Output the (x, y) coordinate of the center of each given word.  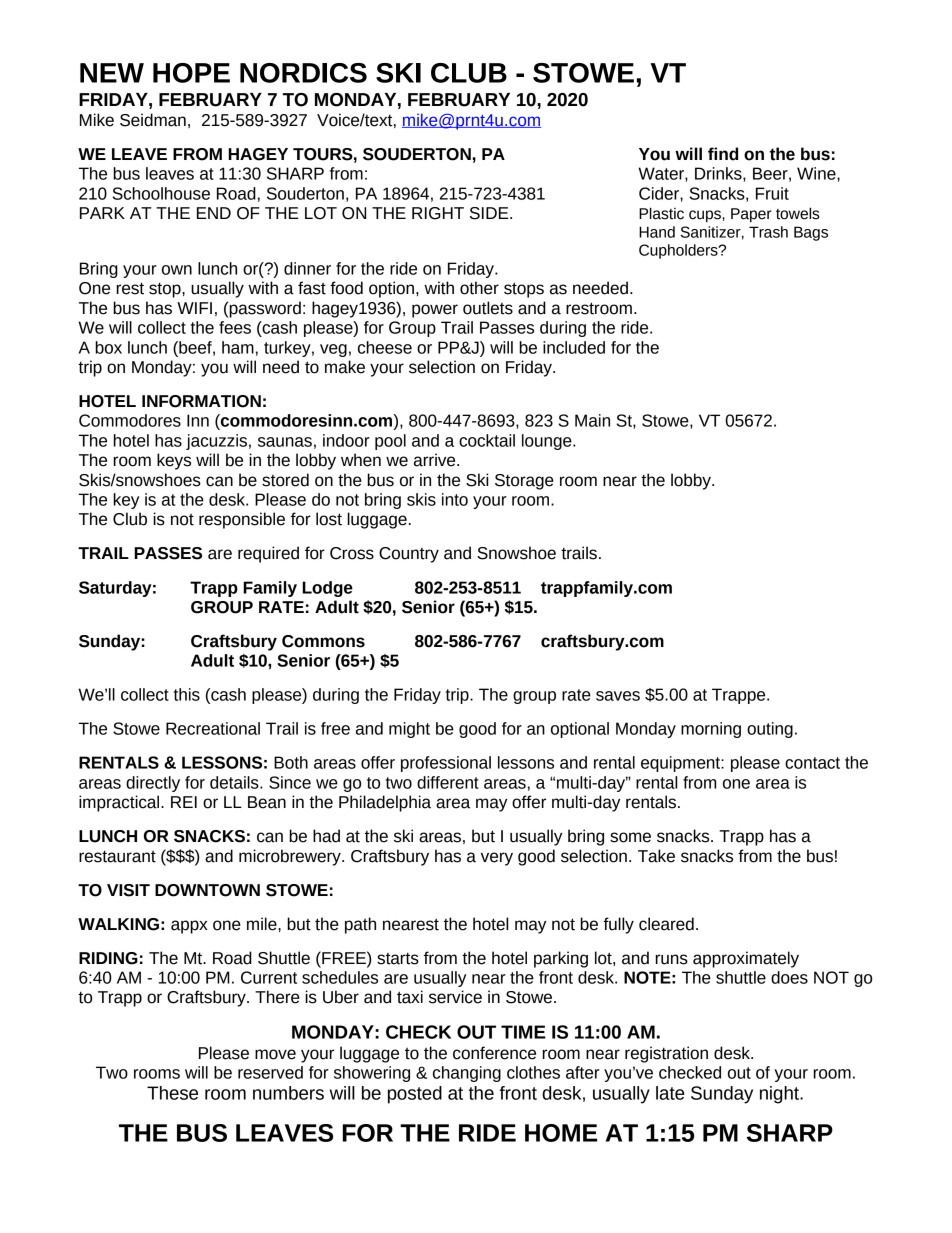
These (172, 1093)
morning (711, 730)
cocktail (487, 440)
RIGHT (438, 213)
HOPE (191, 73)
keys (174, 461)
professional (446, 764)
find (723, 154)
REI (184, 802)
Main (592, 420)
